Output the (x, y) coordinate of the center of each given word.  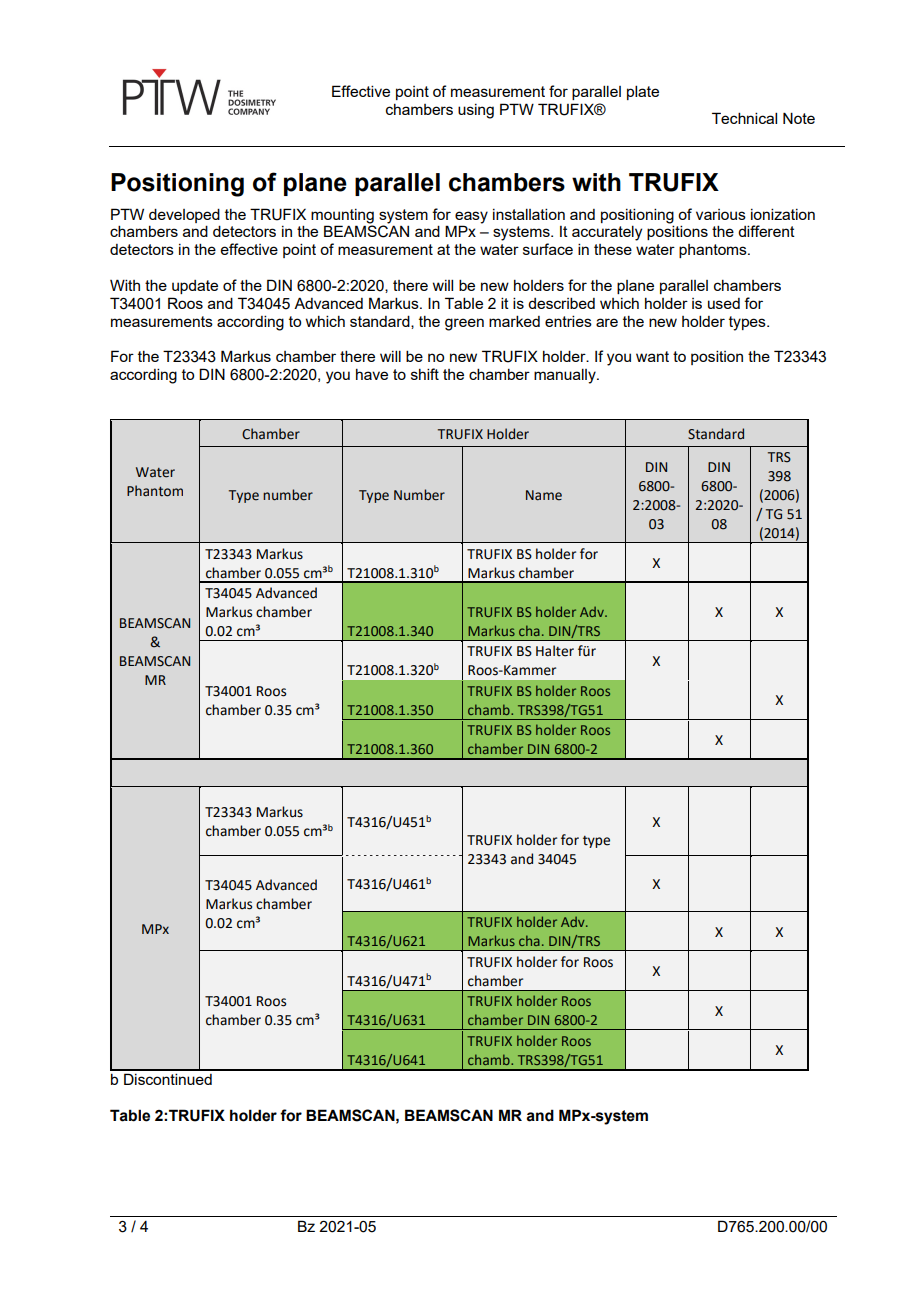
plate (643, 92)
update (195, 287)
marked (514, 321)
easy (471, 217)
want (652, 356)
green (464, 324)
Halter (555, 651)
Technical (744, 118)
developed (184, 215)
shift (425, 374)
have (372, 374)
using (476, 111)
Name (544, 495)
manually (566, 376)
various (721, 214)
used (724, 303)
